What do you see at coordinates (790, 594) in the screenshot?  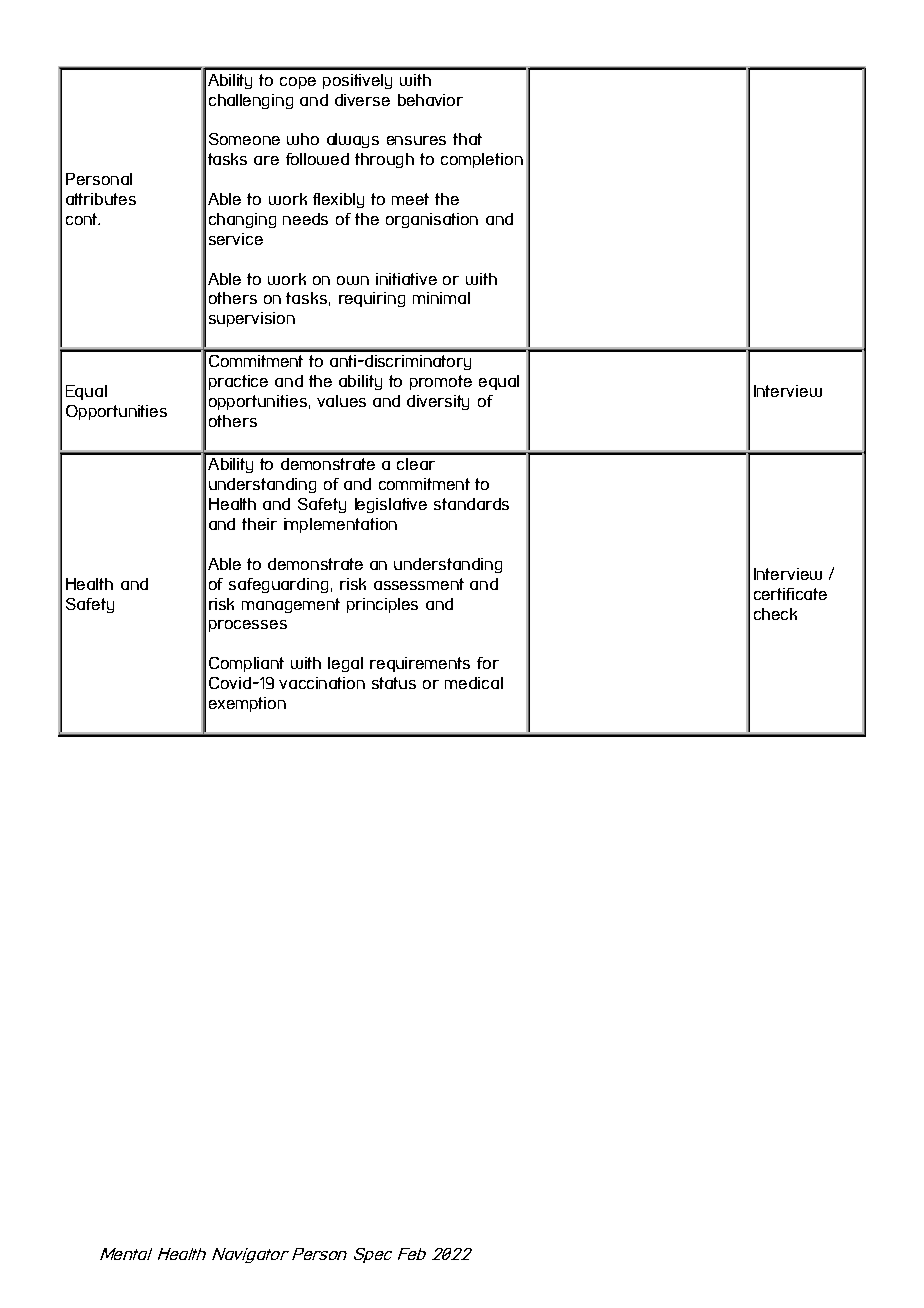 I see `certificate` at bounding box center [790, 594].
